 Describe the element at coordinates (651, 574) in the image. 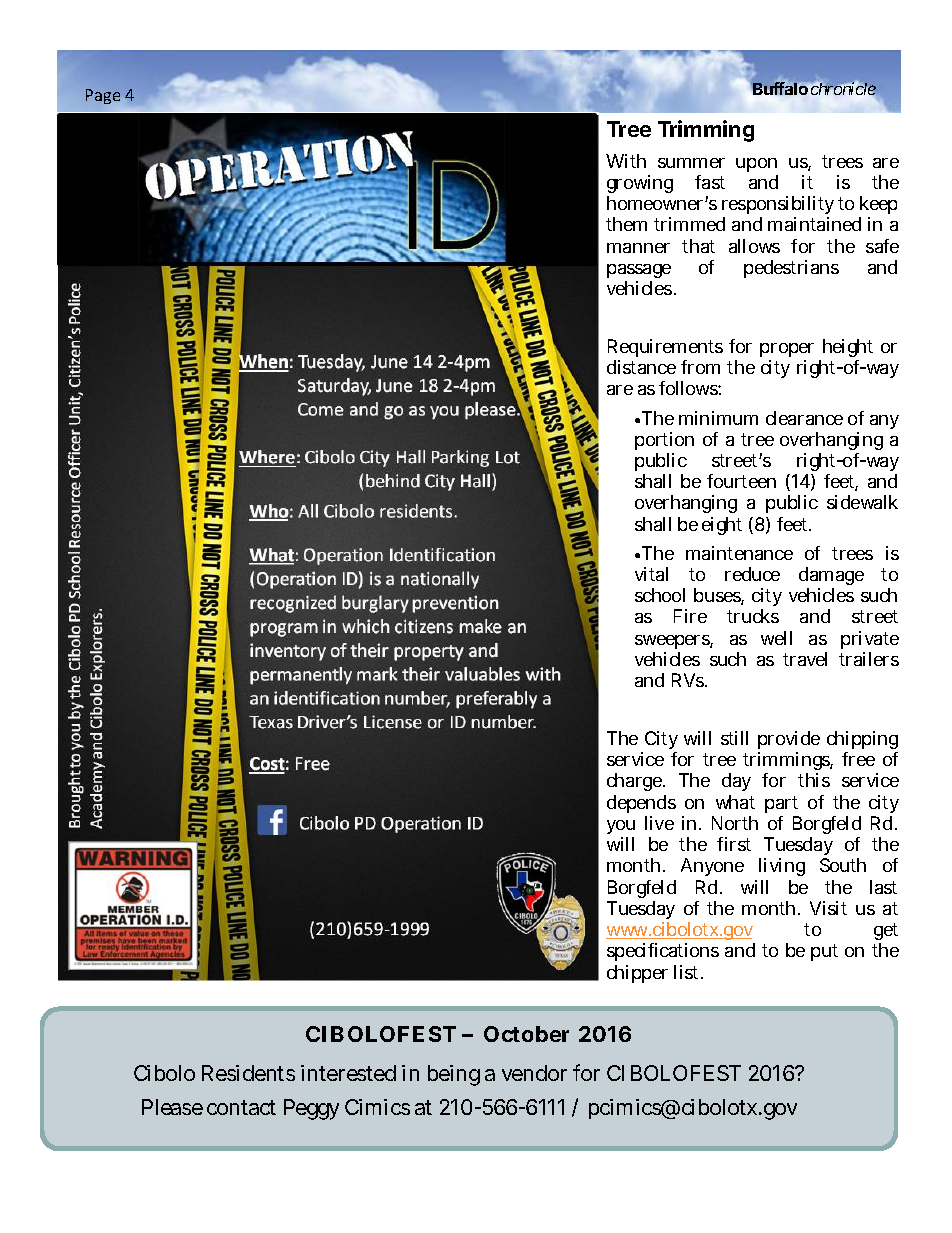

I see `vital` at that location.
